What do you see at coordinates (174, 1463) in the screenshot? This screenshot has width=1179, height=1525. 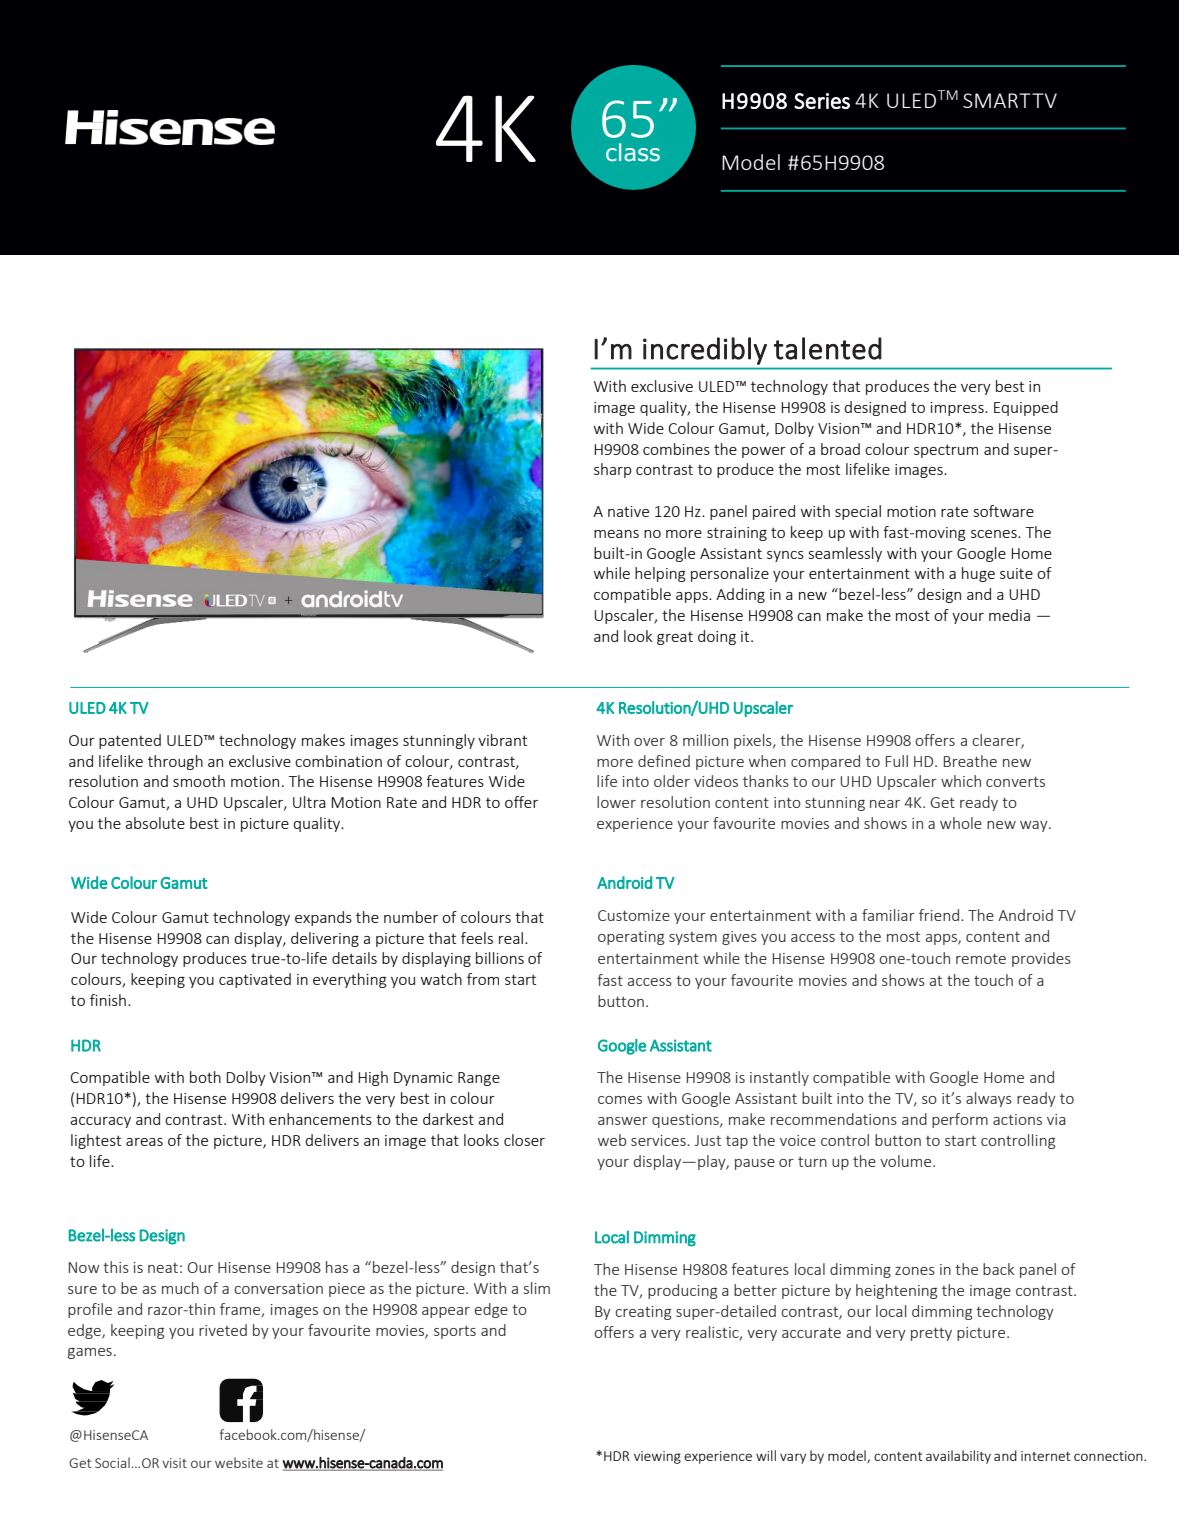 I see `visit` at bounding box center [174, 1463].
